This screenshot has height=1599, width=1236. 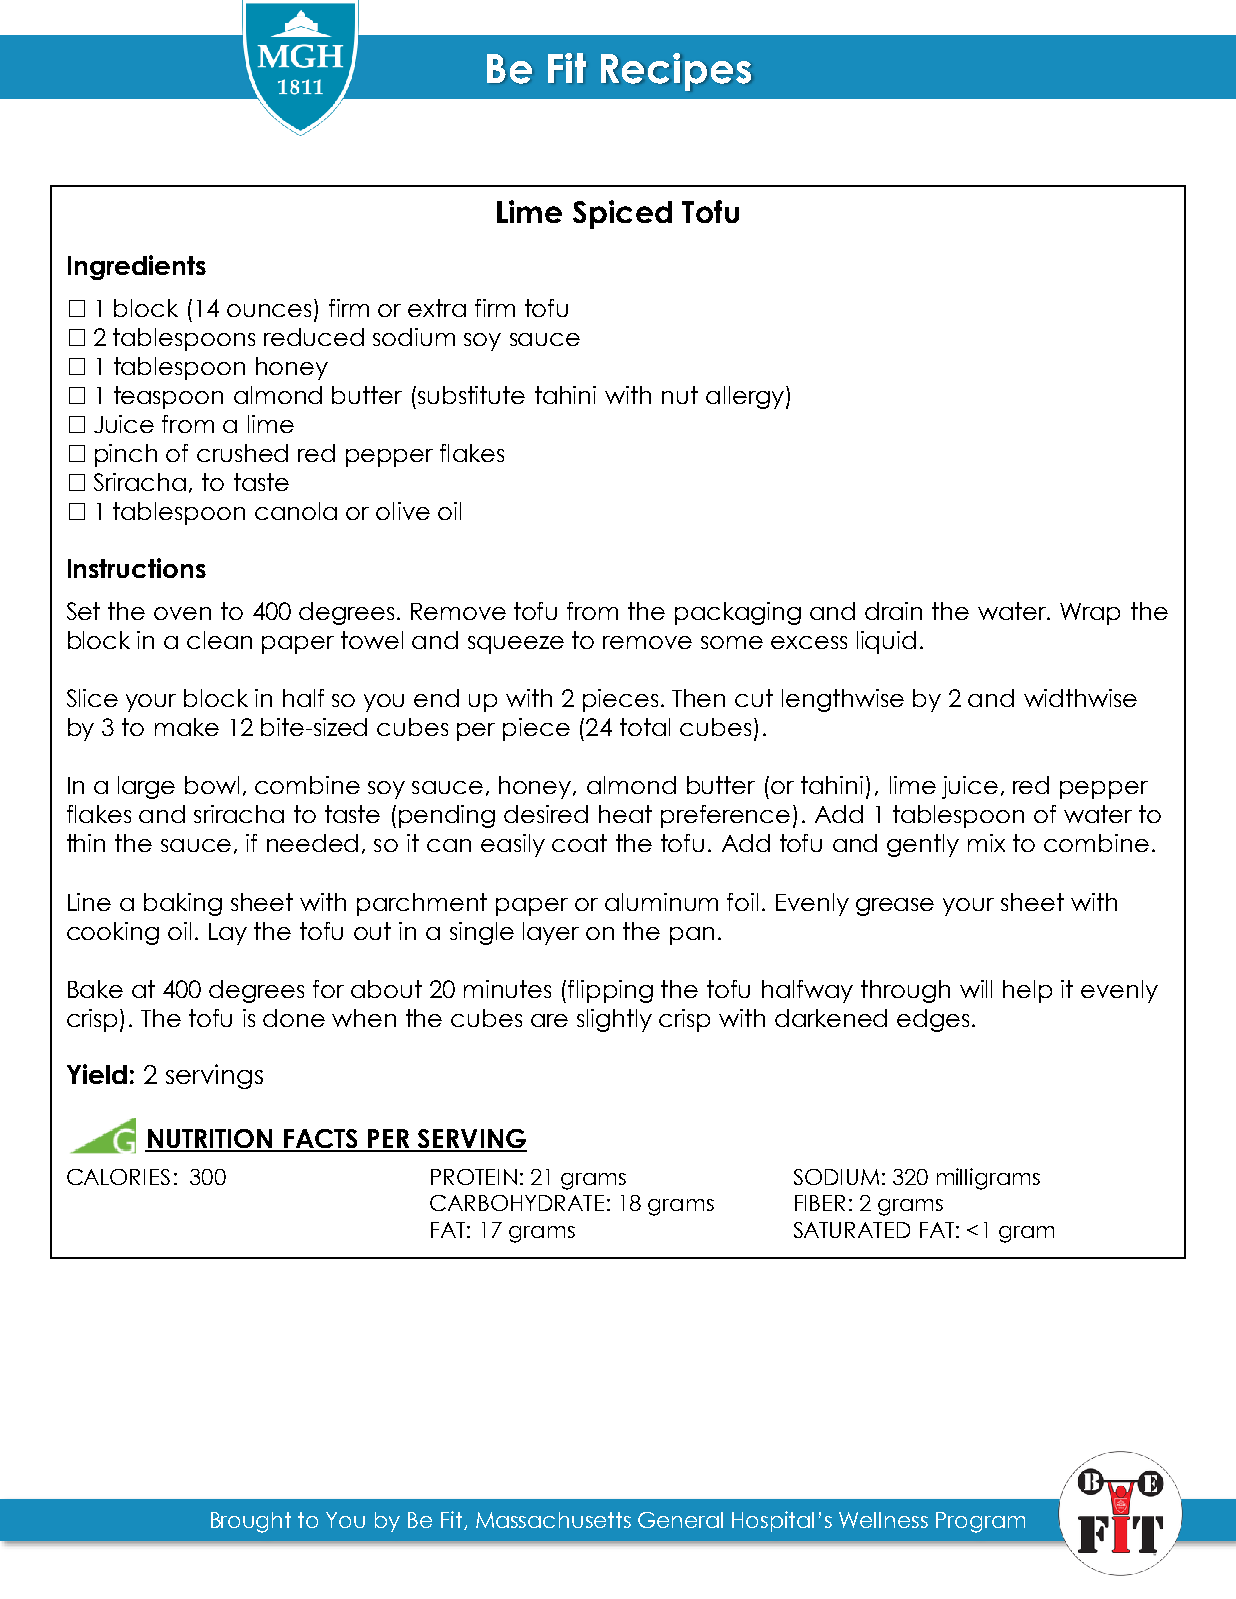 I want to click on Recipes, so click(x=676, y=72).
